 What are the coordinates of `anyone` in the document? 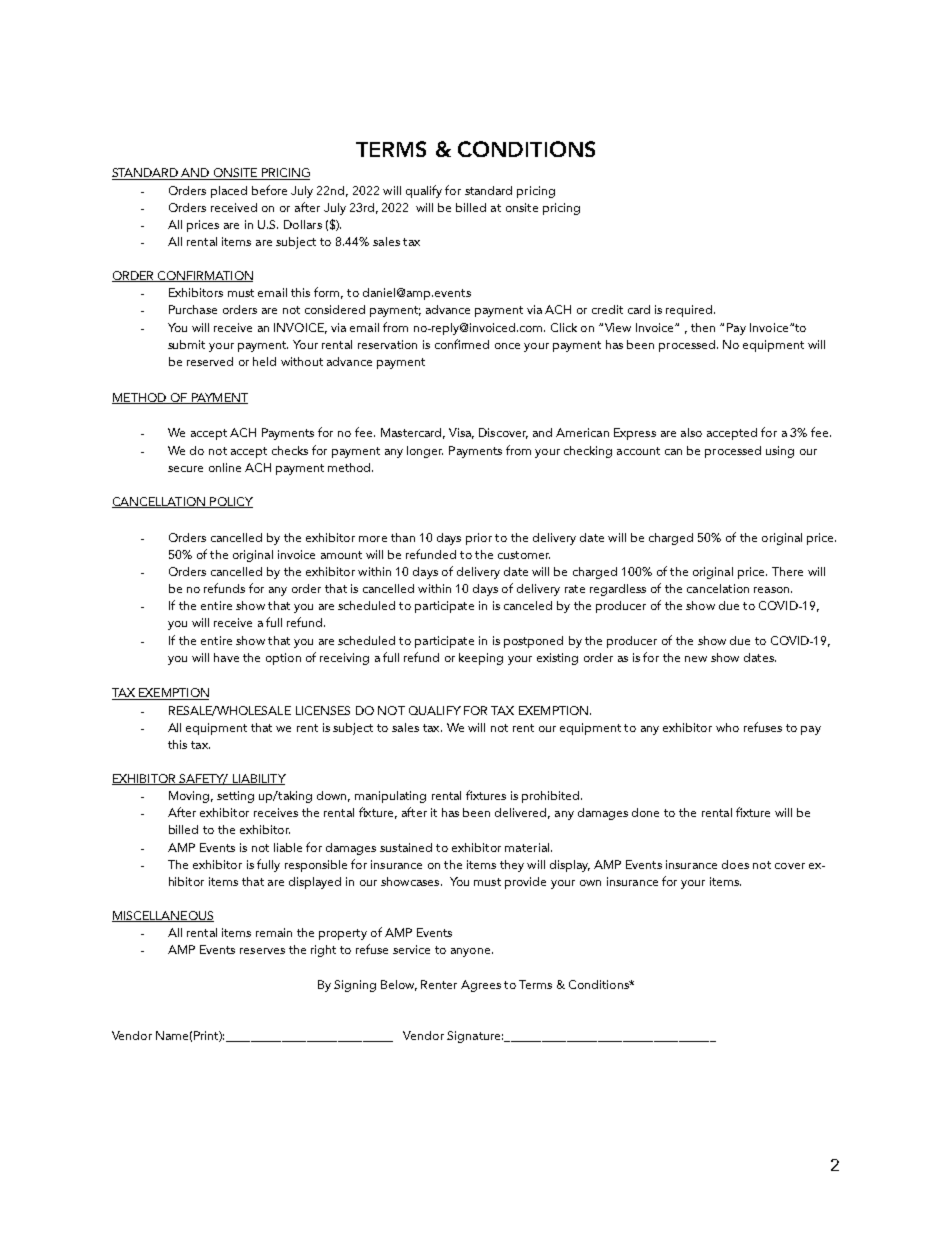 It's located at (472, 952).
